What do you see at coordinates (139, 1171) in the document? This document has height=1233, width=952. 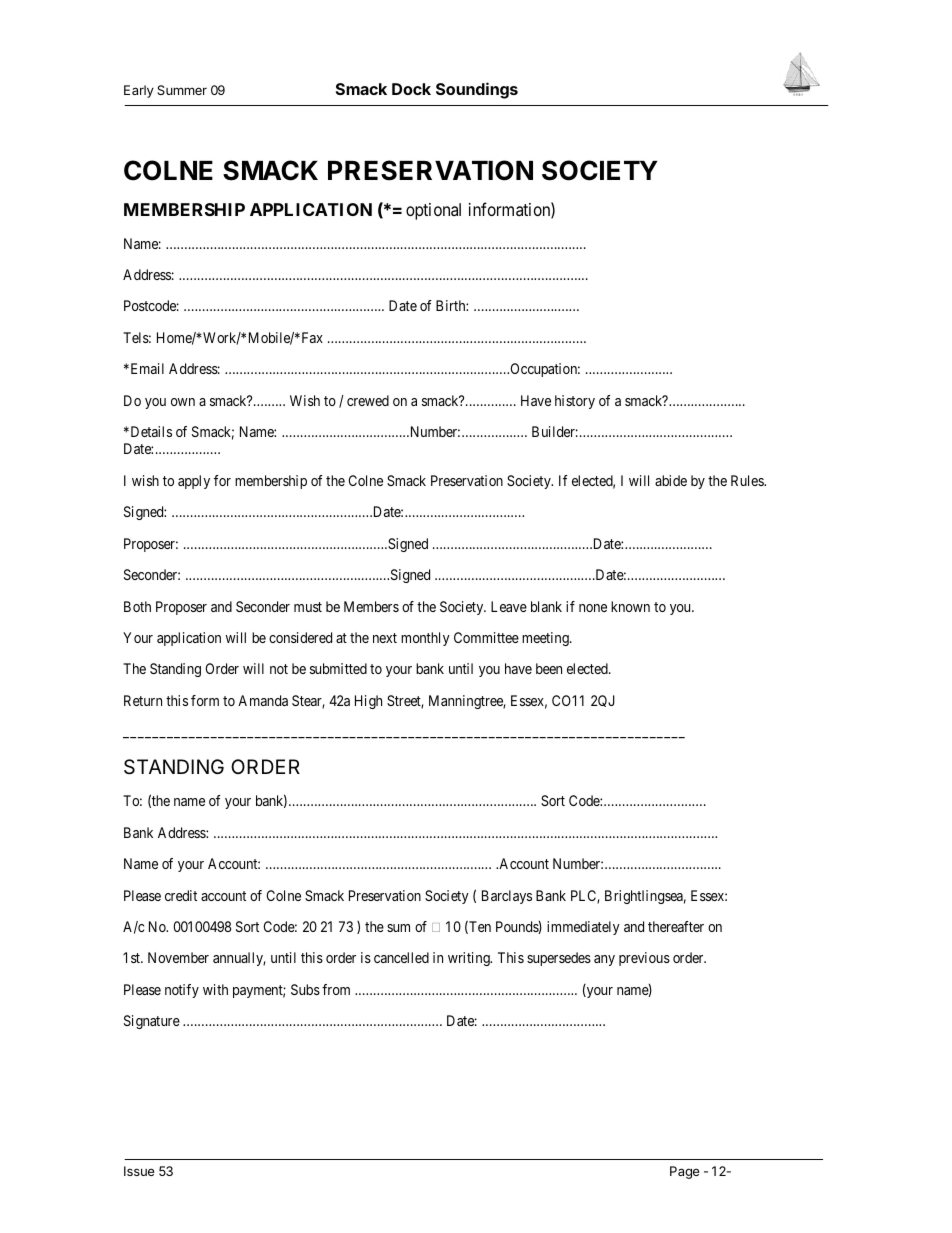 I see `Issue` at bounding box center [139, 1171].
